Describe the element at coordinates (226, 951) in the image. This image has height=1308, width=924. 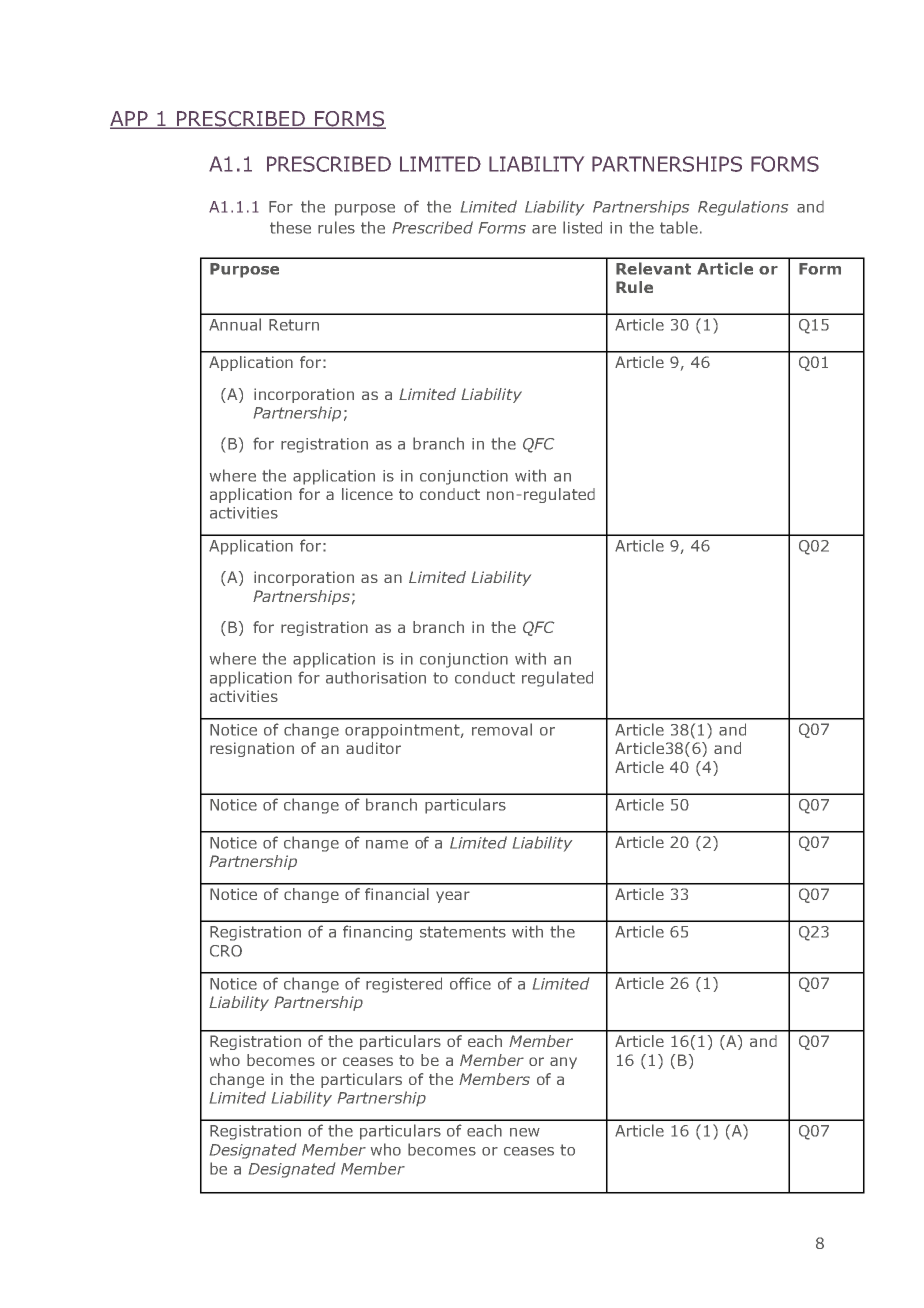
I see `CRO` at that location.
